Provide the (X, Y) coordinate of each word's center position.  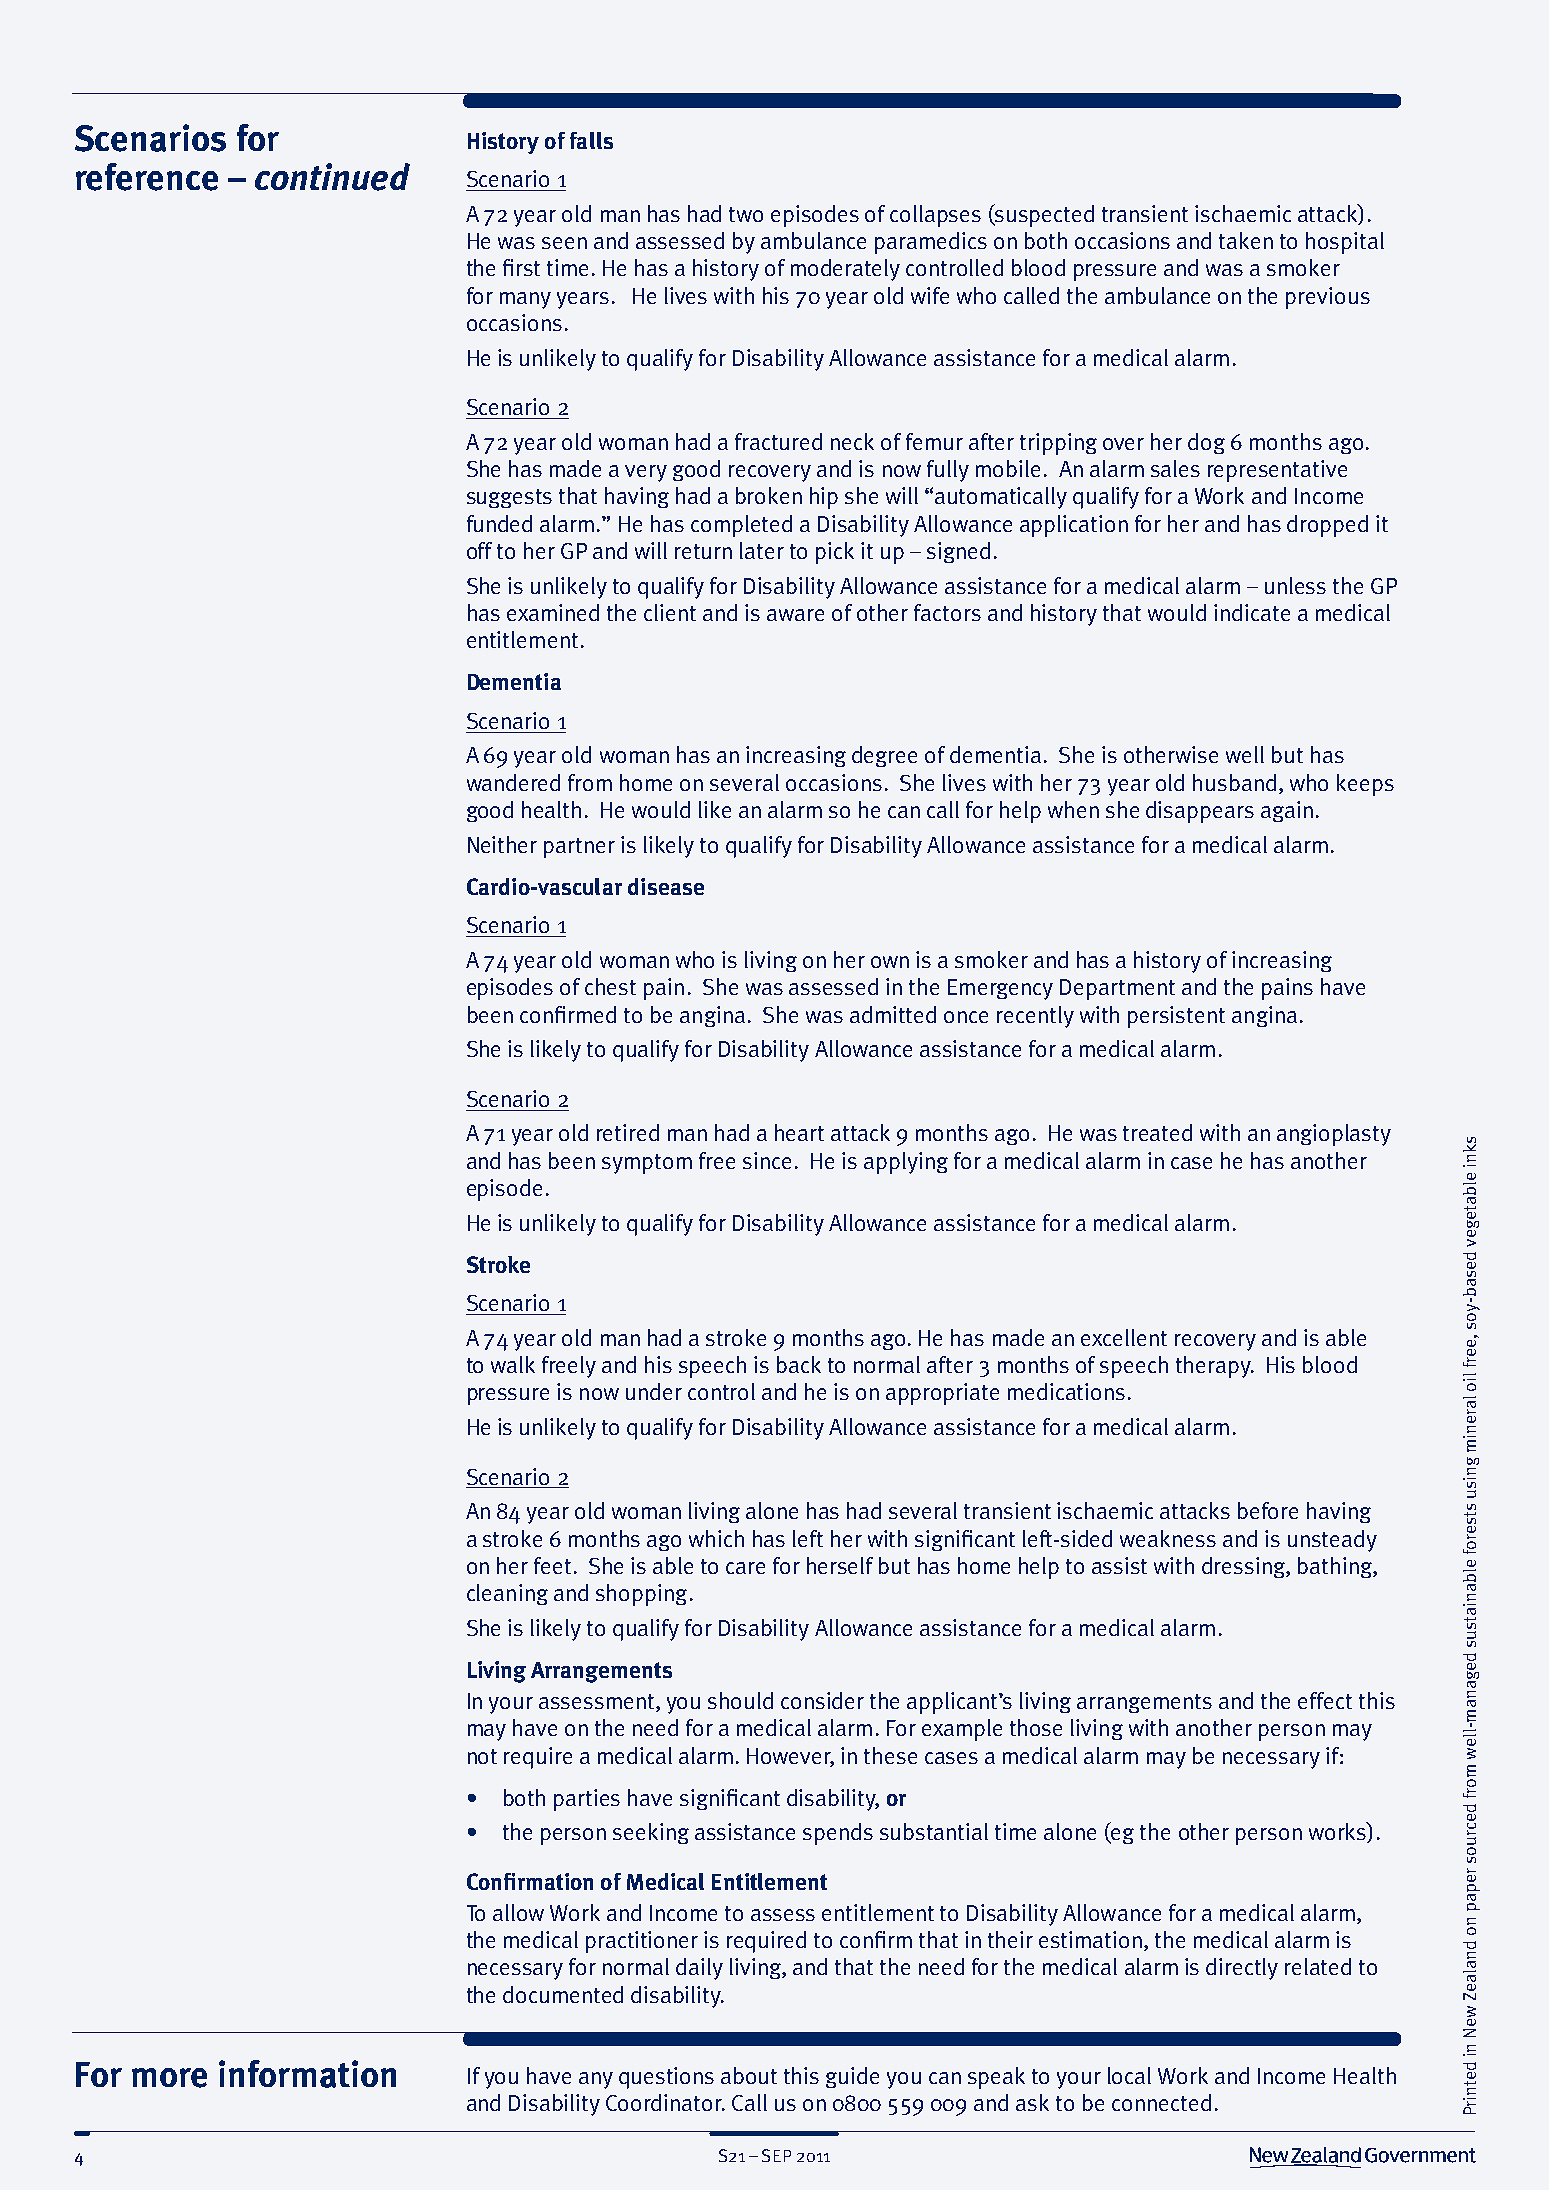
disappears (1200, 812)
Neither (502, 844)
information (307, 2074)
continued (332, 177)
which (716, 1538)
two (746, 214)
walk (513, 1364)
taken (1246, 240)
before (1268, 1510)
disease (666, 886)
